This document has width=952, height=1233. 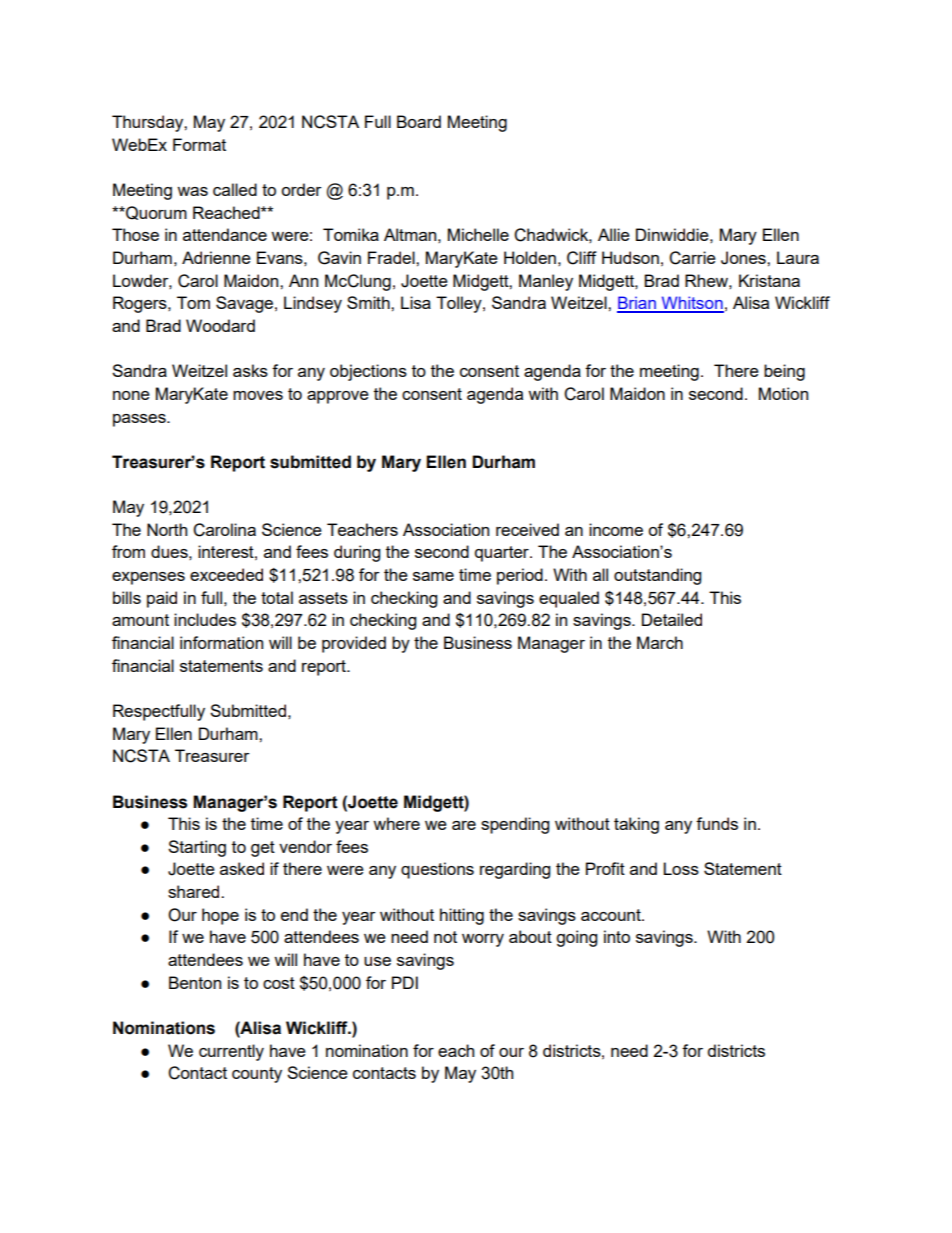 What do you see at coordinates (205, 619) in the document?
I see `includes` at bounding box center [205, 619].
